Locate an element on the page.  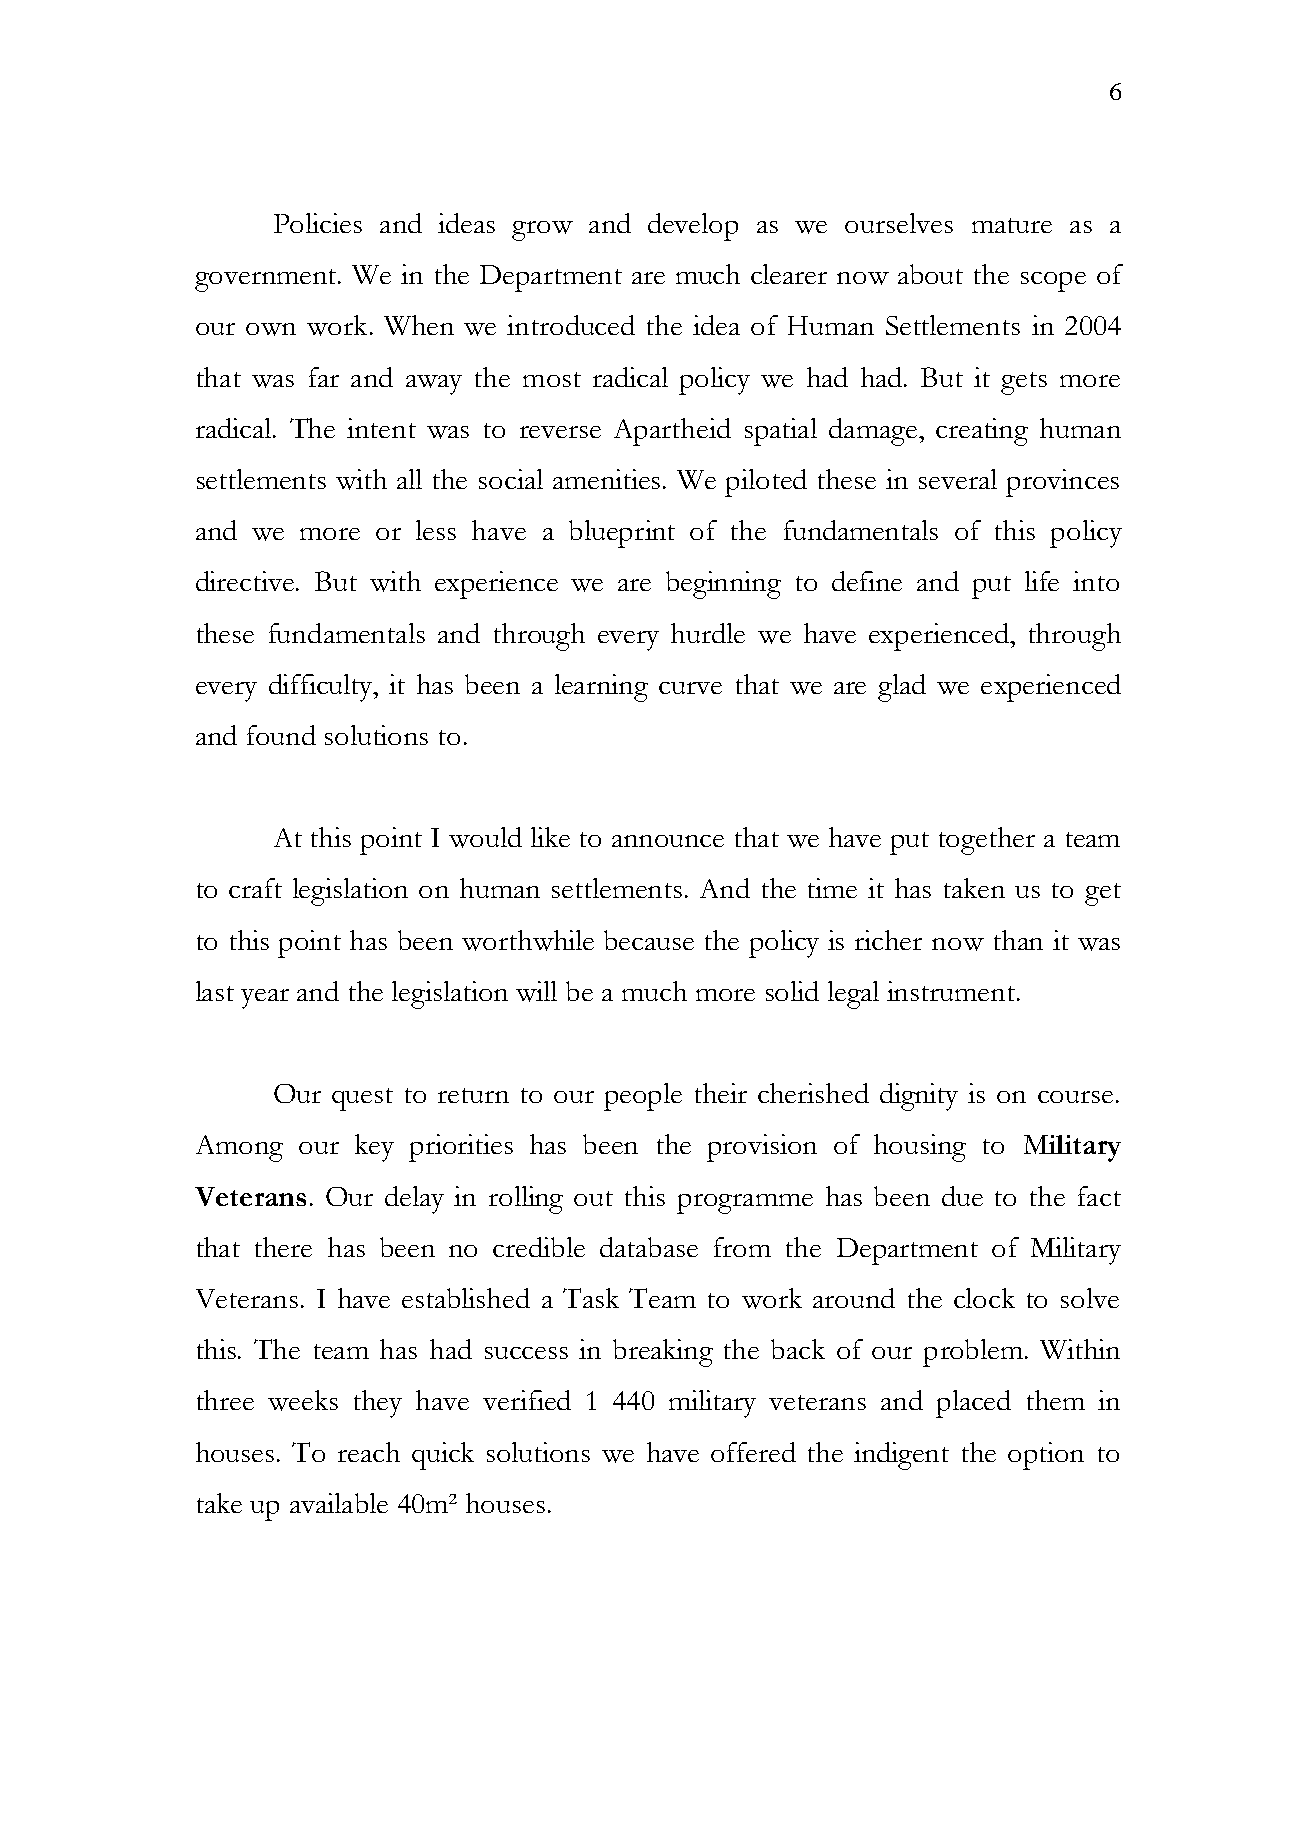
craft is located at coordinates (255, 888).
